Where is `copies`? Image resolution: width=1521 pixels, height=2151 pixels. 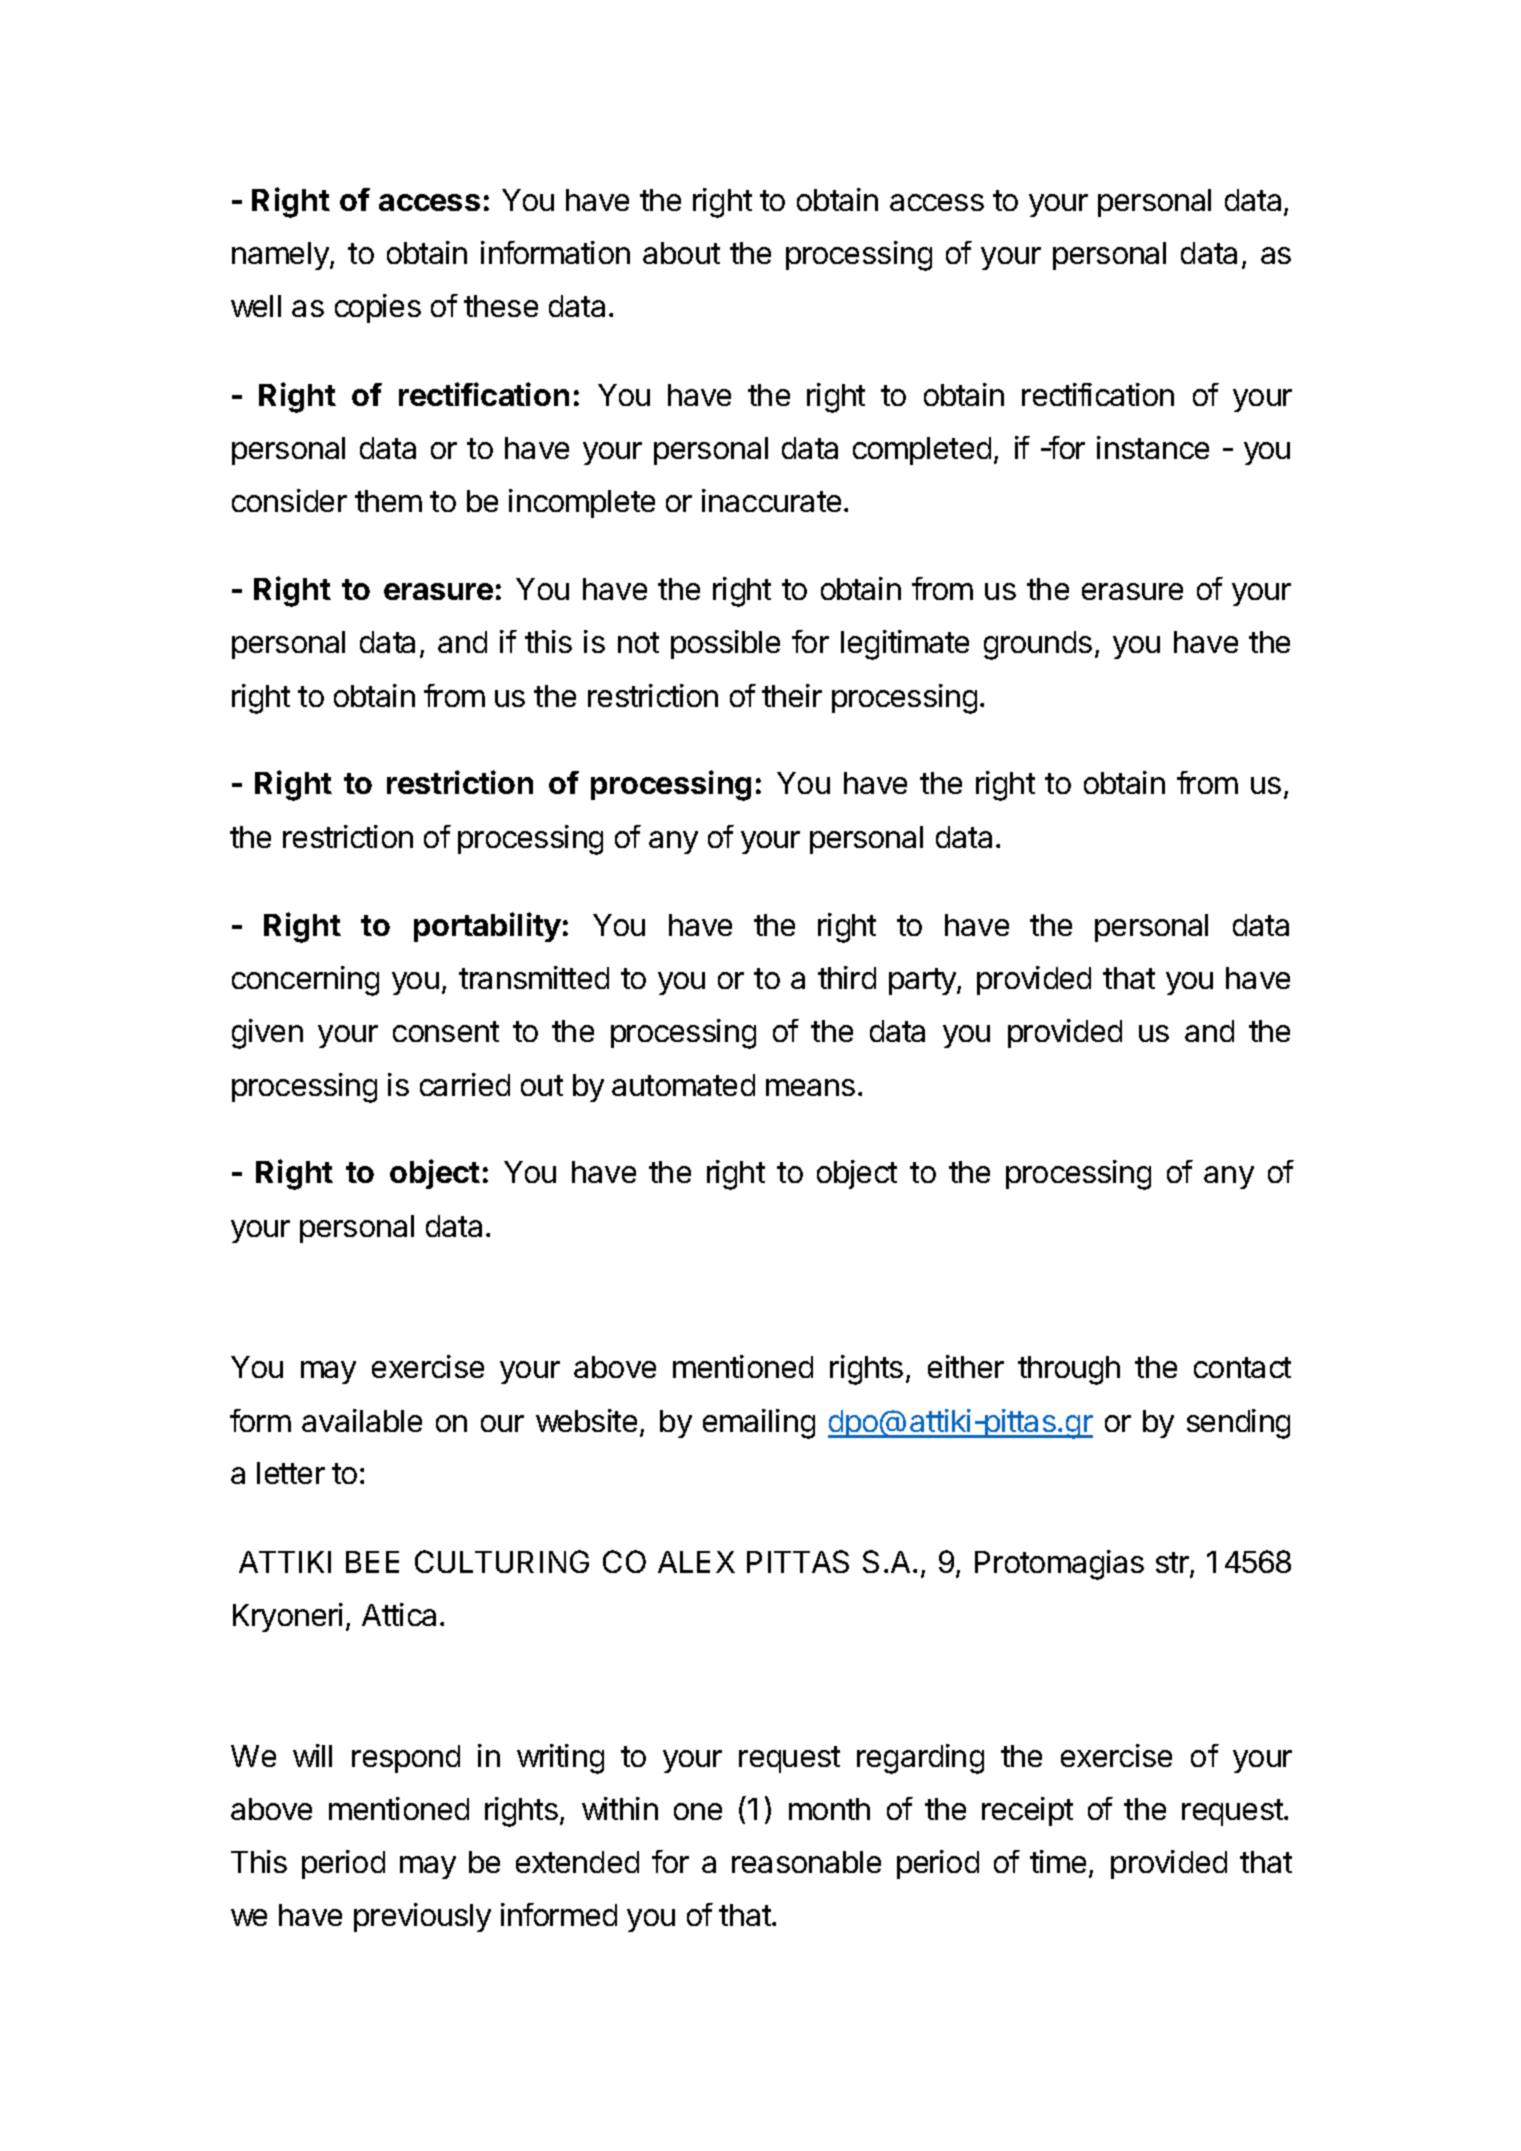
copies is located at coordinates (378, 308).
